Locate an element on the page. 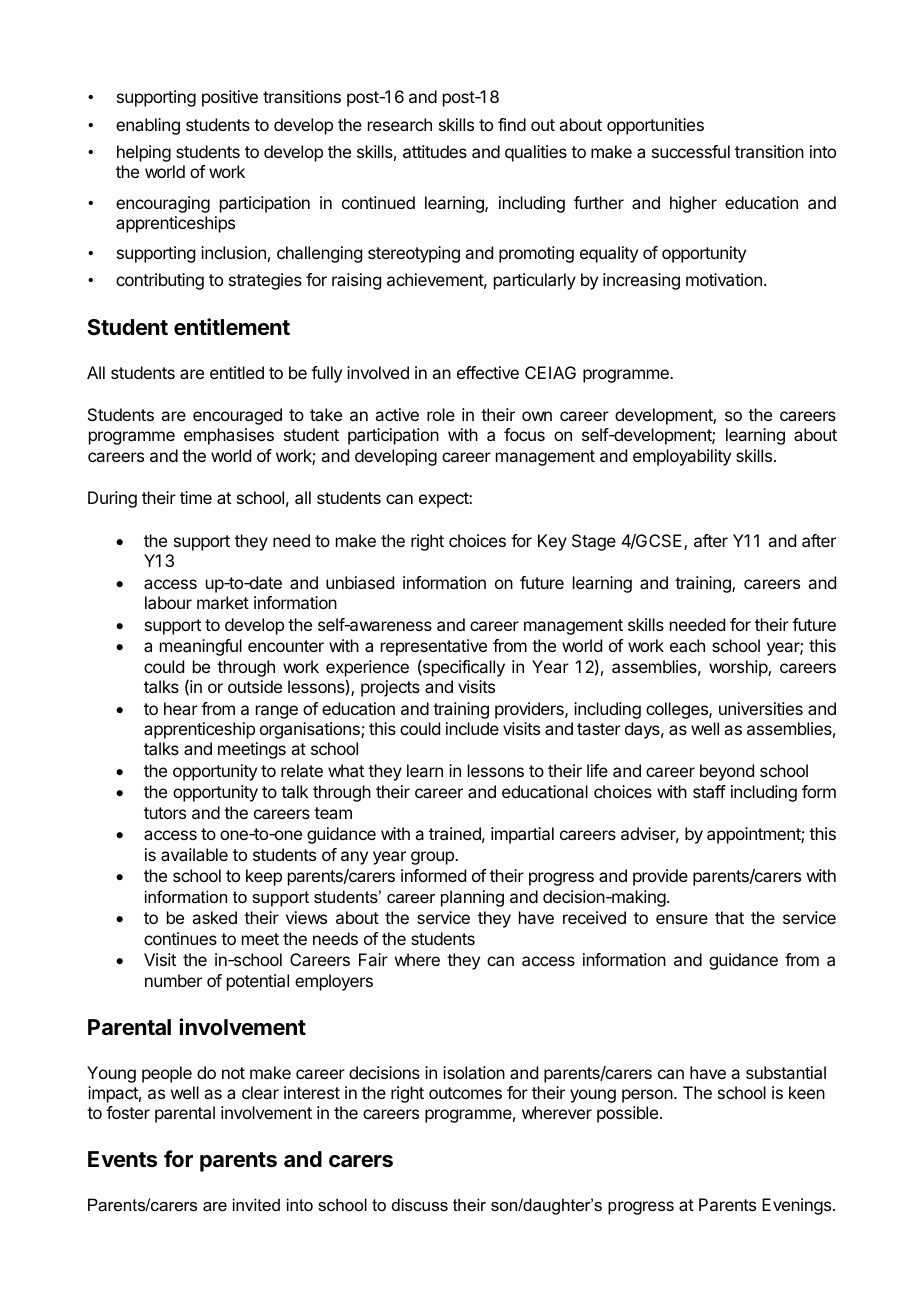 The image size is (924, 1308). that is located at coordinates (729, 917).
